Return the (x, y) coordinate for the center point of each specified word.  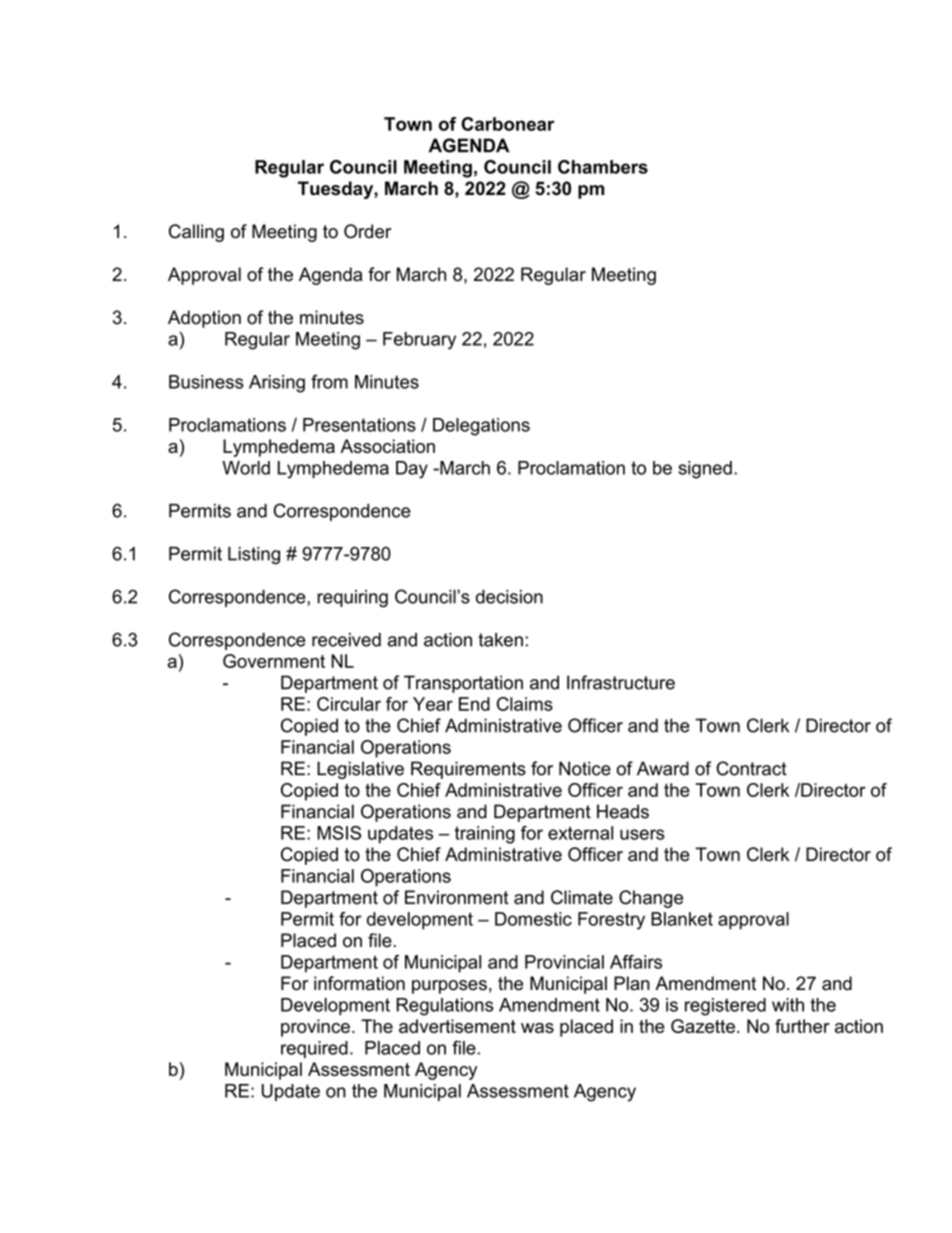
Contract (751, 768)
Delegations (481, 427)
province (315, 1028)
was (537, 1028)
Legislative (360, 770)
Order (367, 231)
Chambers (603, 167)
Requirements (468, 770)
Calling (196, 233)
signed (705, 470)
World (246, 468)
